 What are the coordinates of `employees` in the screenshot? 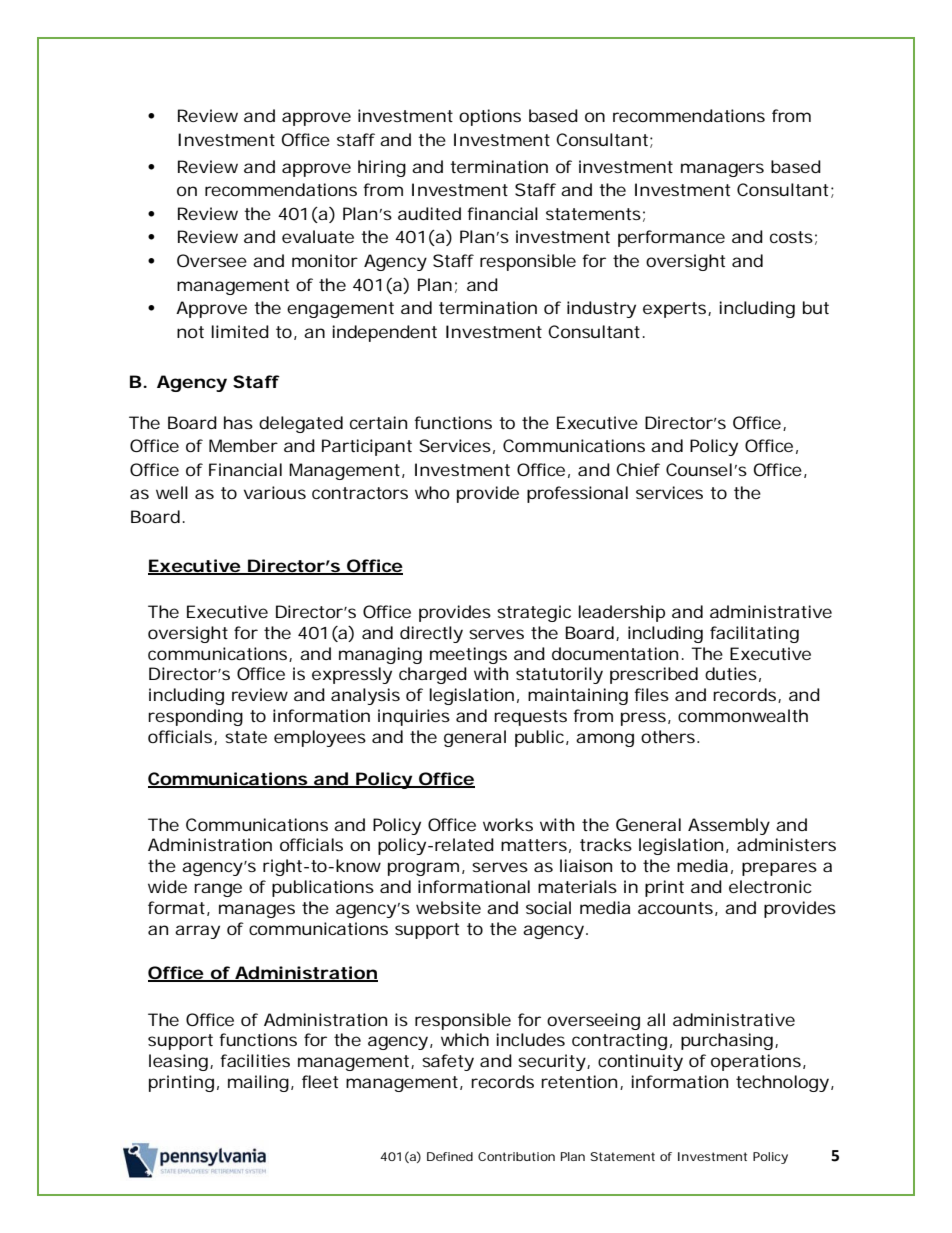 It's located at (320, 738).
